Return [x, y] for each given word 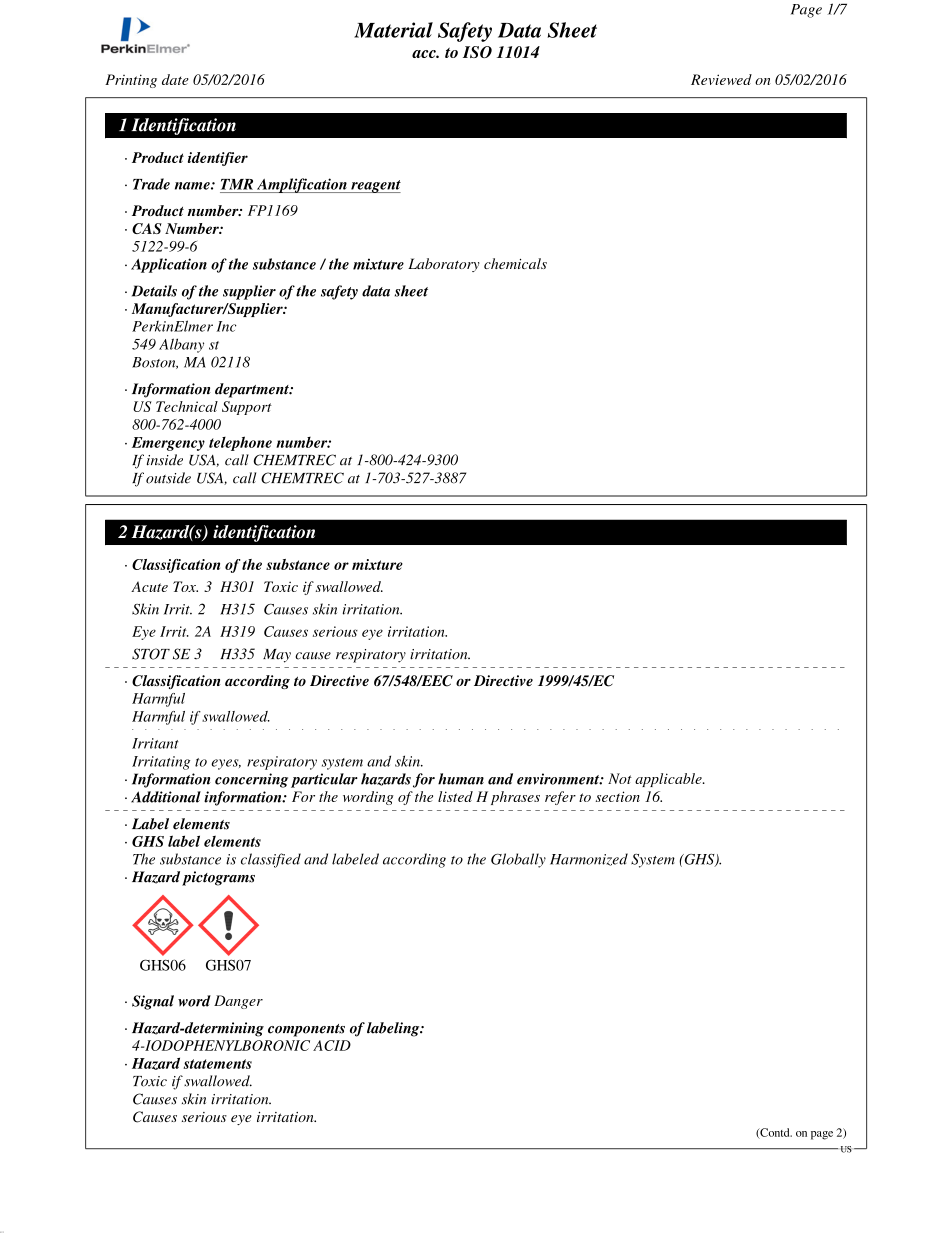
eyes [226, 764]
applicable [669, 780]
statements [217, 1064]
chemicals [515, 263]
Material [393, 30]
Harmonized [589, 859]
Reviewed [721, 79]
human [461, 779]
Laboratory [444, 265]
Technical [187, 406]
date [175, 79]
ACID [332, 1045]
